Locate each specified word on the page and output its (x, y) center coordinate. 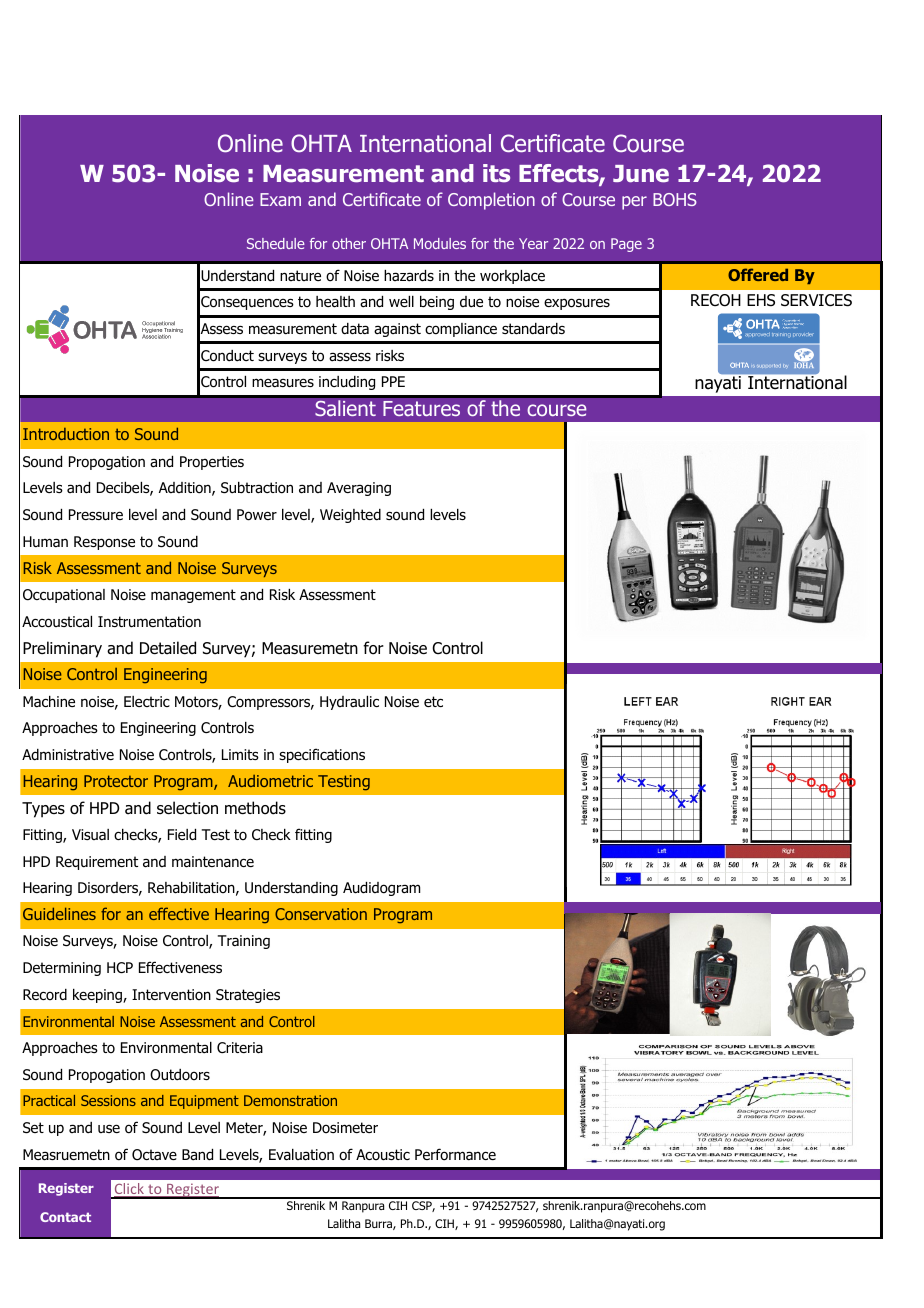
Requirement (97, 863)
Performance (455, 1154)
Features (421, 408)
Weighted (350, 516)
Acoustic (383, 1155)
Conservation (321, 914)
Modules (440, 243)
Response (104, 543)
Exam (280, 199)
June (641, 174)
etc (433, 701)
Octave (154, 1155)
